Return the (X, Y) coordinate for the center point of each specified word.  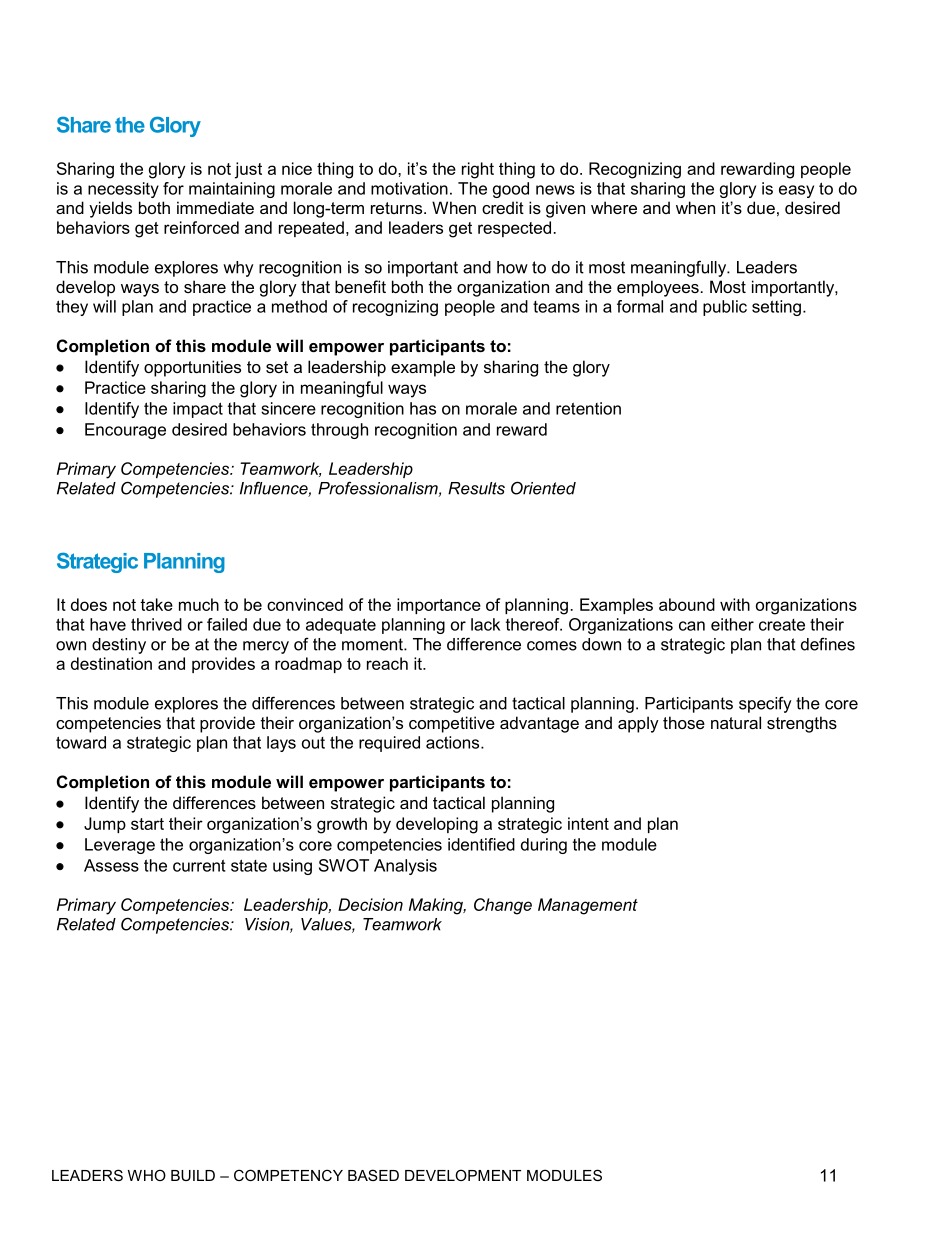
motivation (409, 188)
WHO (147, 1175)
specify (765, 705)
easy (796, 191)
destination (111, 663)
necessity (123, 190)
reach (387, 663)
